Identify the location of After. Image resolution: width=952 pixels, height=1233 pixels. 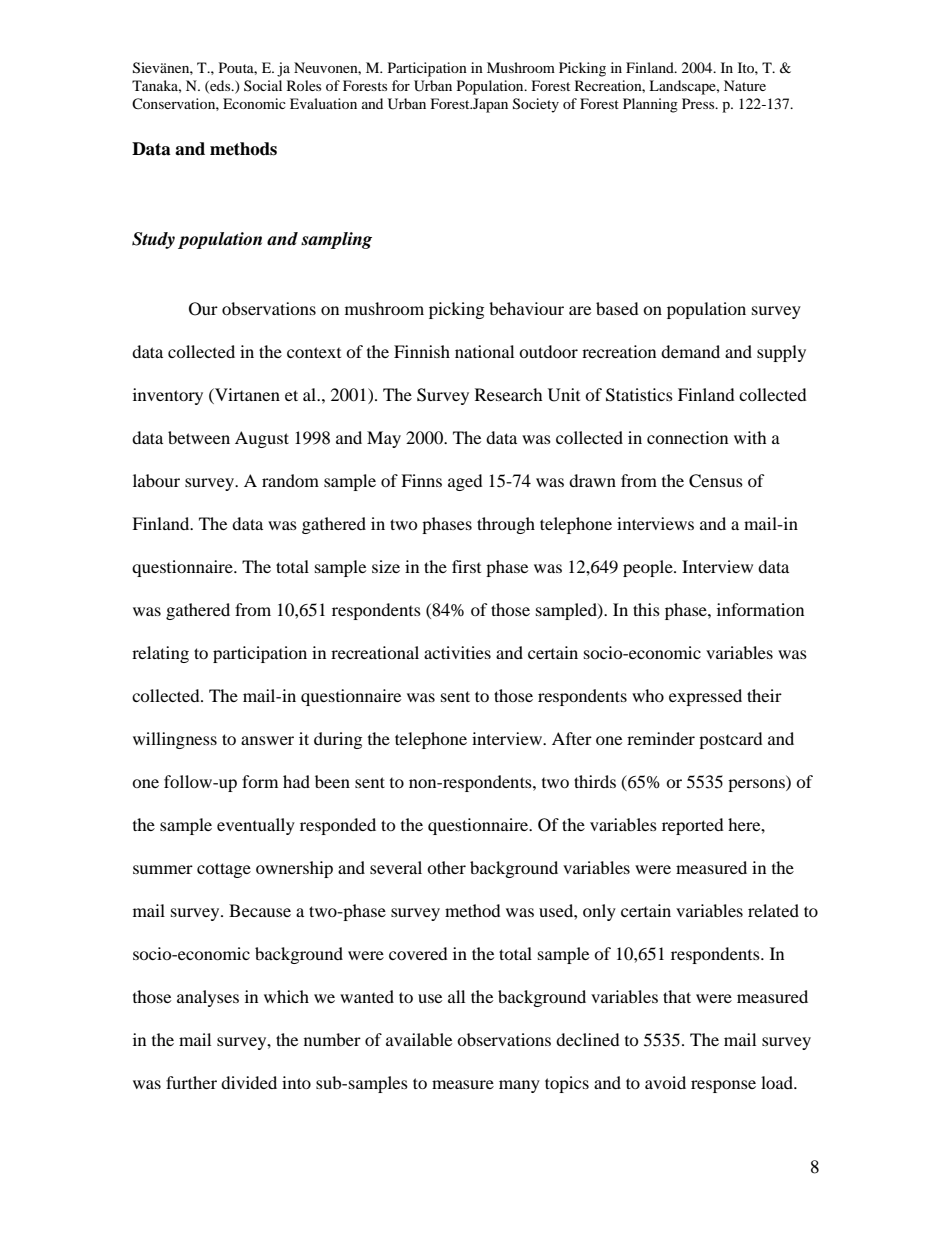
(572, 738).
